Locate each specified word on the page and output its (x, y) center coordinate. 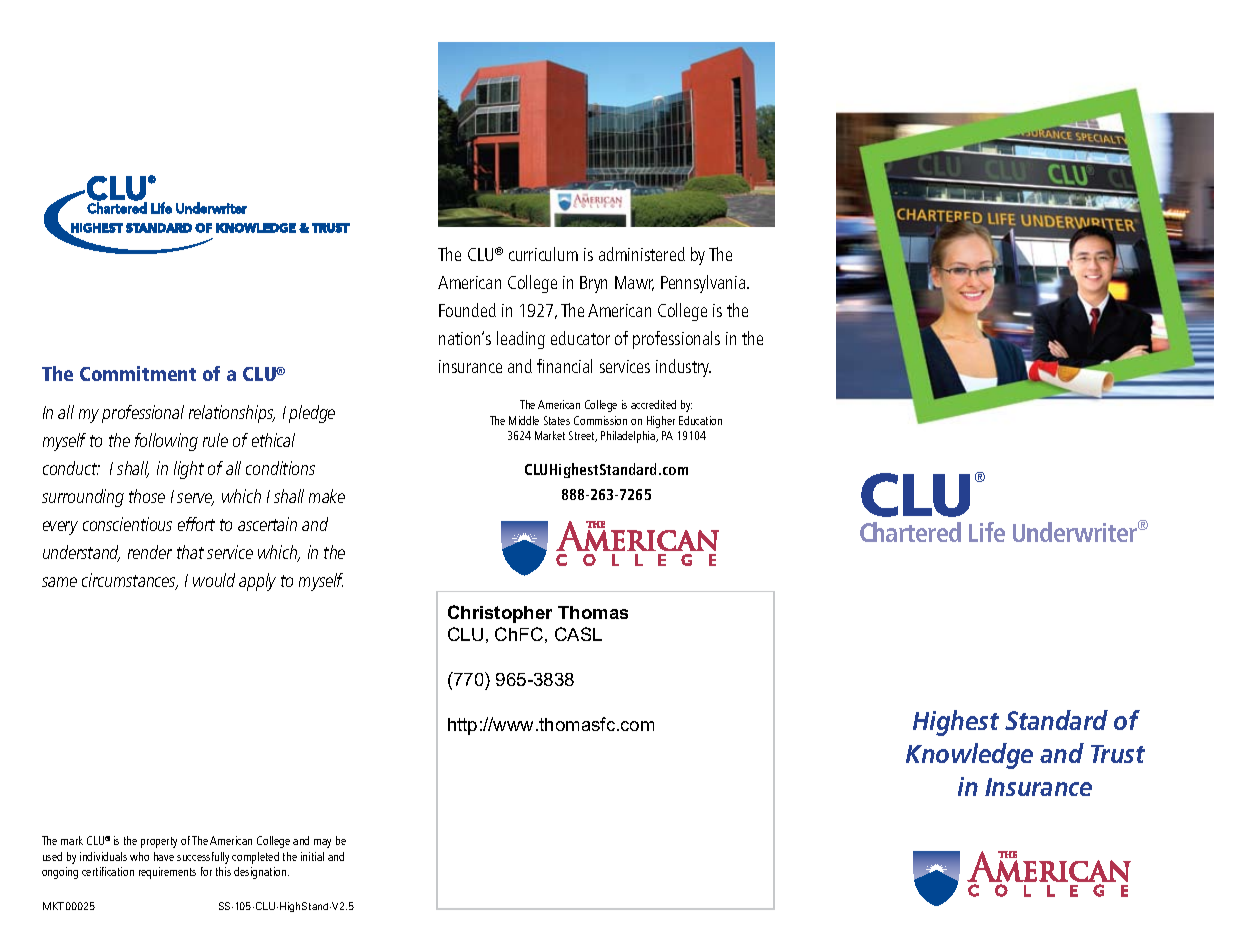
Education (700, 420)
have (164, 856)
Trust (1118, 754)
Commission (600, 420)
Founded (467, 310)
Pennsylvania (704, 284)
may (322, 843)
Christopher (500, 614)
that (190, 552)
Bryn (593, 284)
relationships (232, 414)
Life (987, 532)
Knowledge (969, 756)
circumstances (130, 581)
